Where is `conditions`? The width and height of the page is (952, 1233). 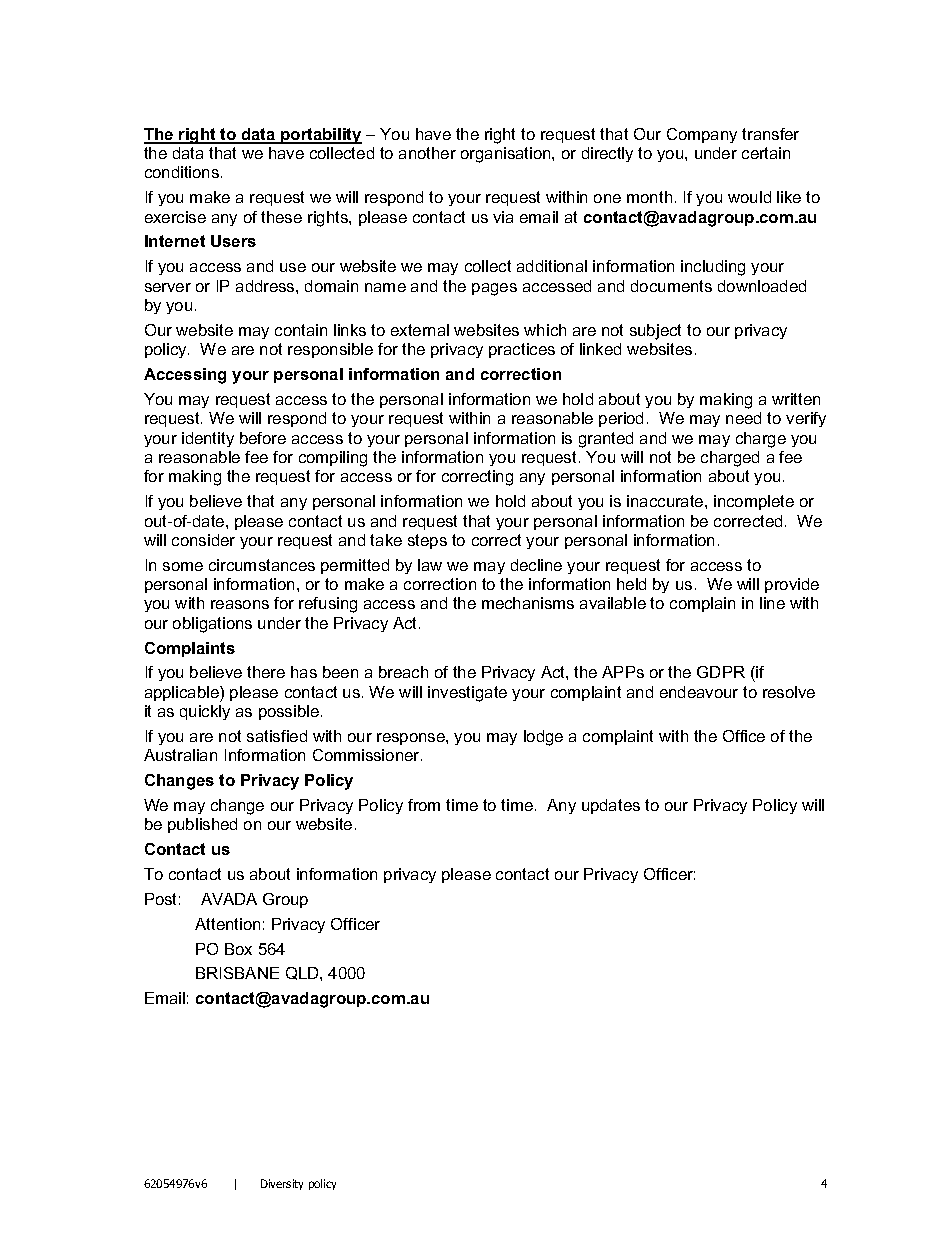 conditions is located at coordinates (182, 172).
